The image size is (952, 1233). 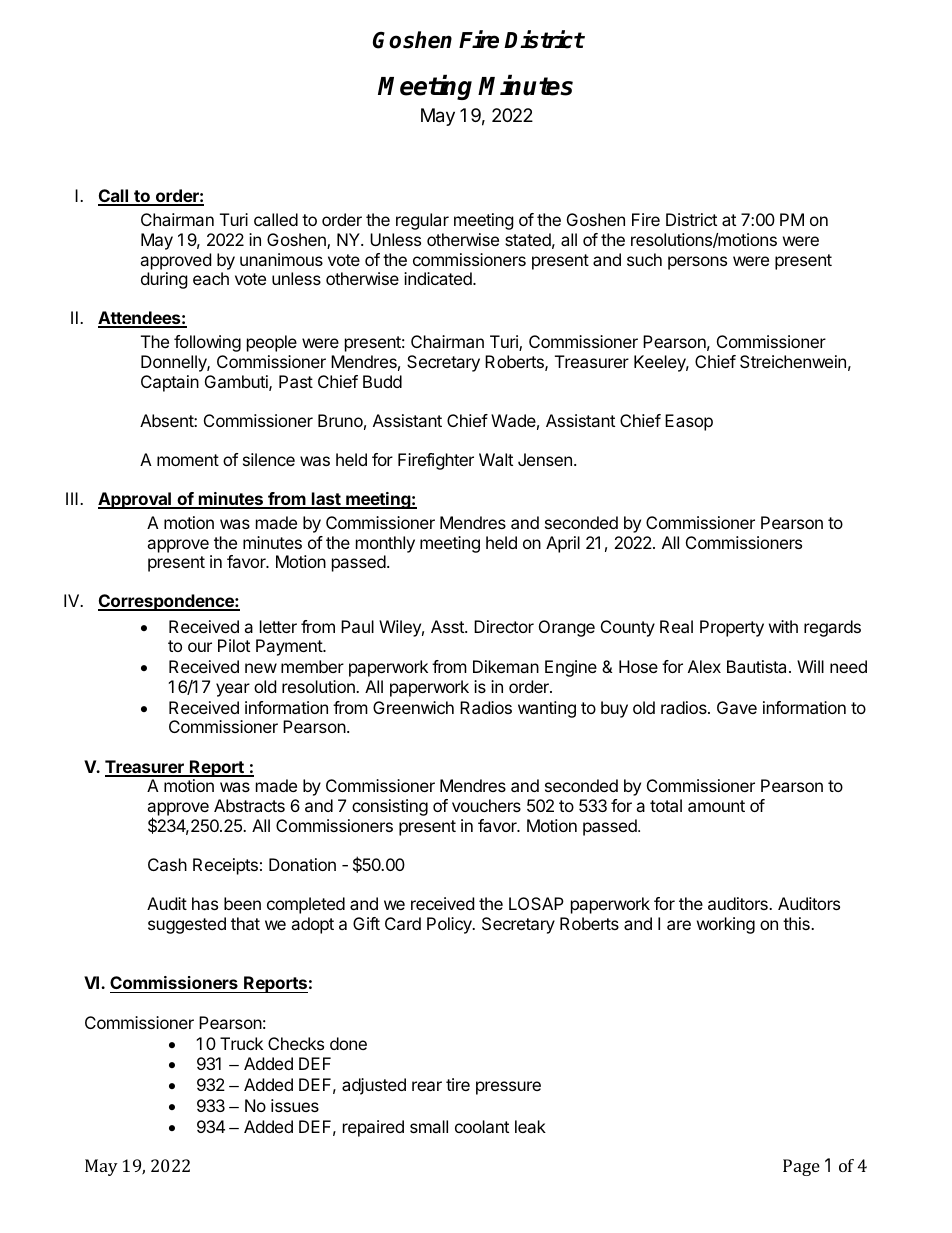 What do you see at coordinates (732, 628) in the image?
I see `Property` at bounding box center [732, 628].
